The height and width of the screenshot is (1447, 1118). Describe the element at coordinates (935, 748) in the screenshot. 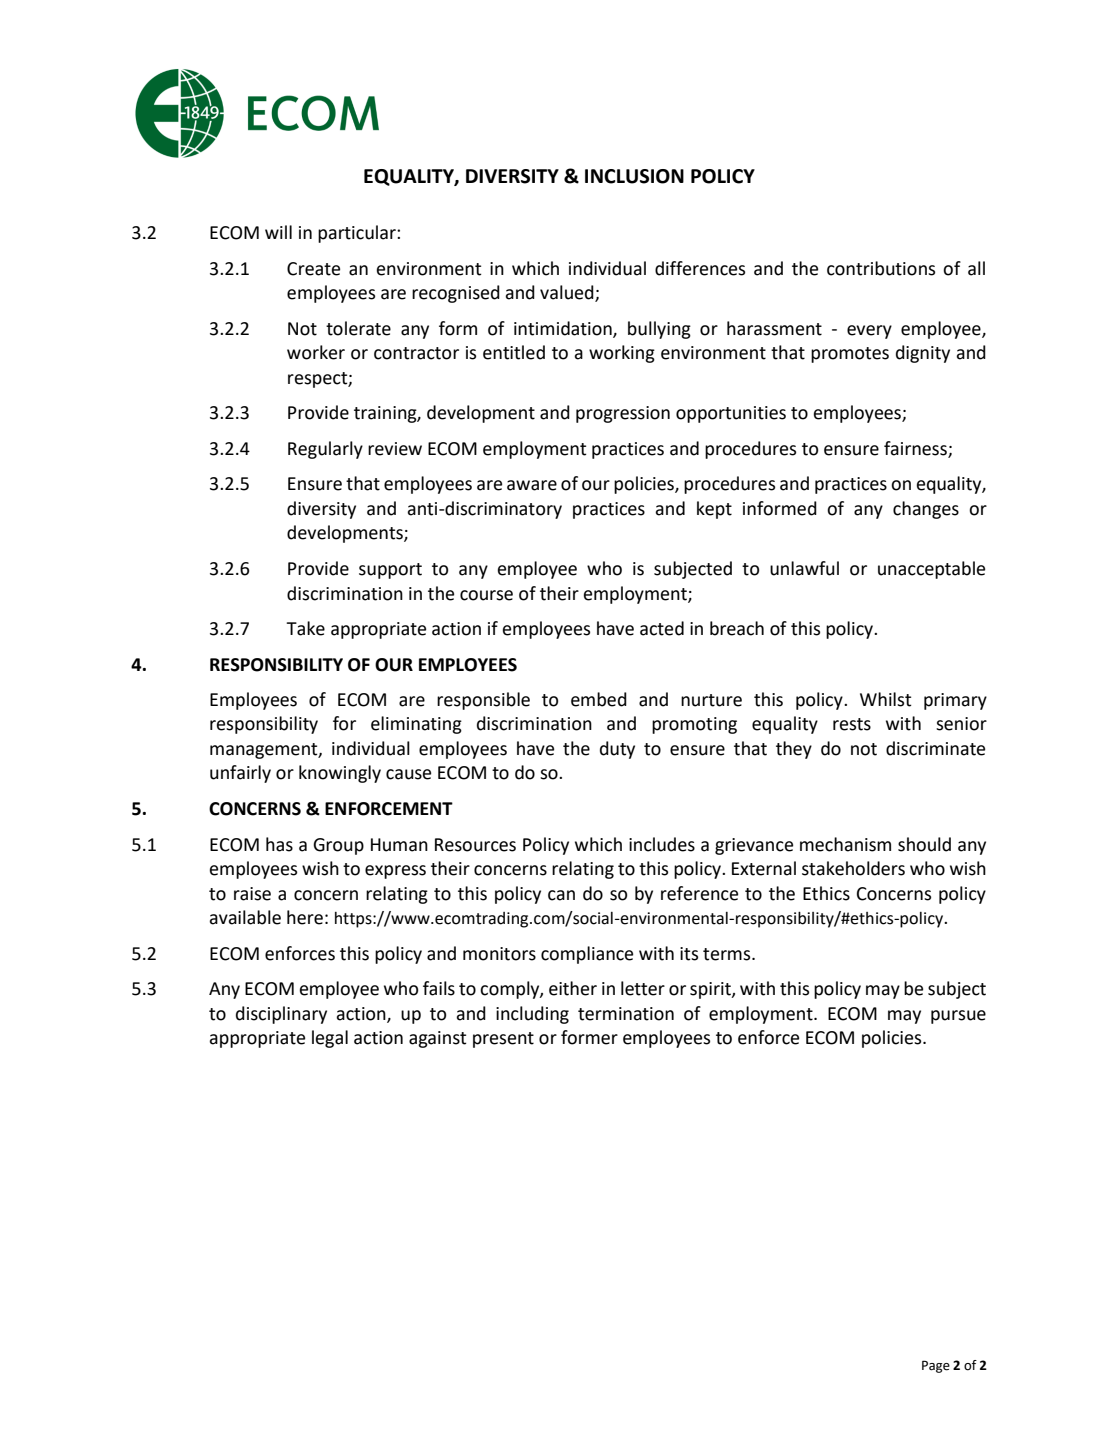

I see `discriminate` at that location.
